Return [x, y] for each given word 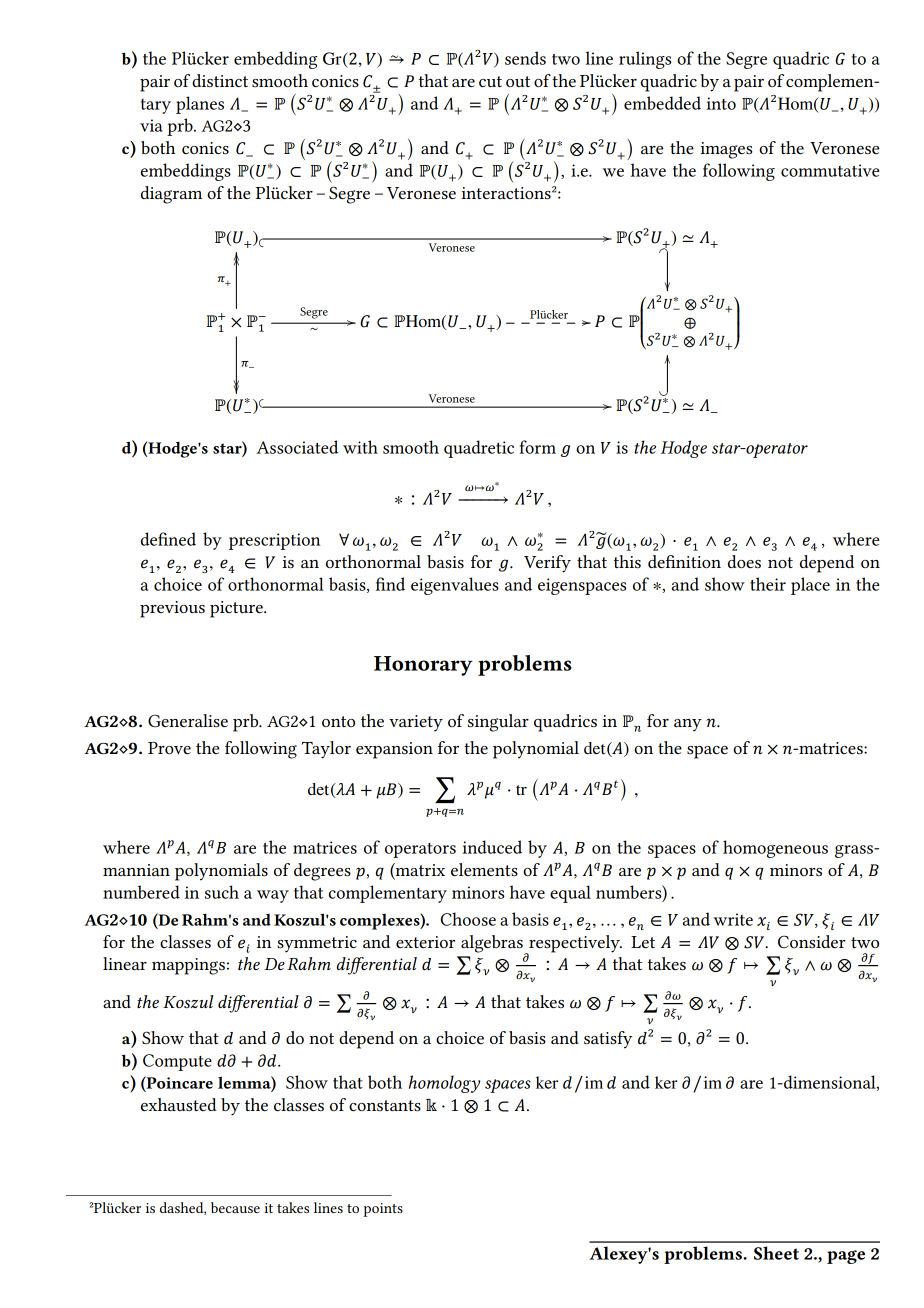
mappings [188, 966]
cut [490, 81]
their [768, 584]
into [721, 103]
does [744, 561]
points [383, 1210]
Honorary [423, 666]
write [733, 919]
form [538, 447]
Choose [468, 919]
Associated [297, 447]
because [235, 1207]
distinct [220, 80]
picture [237, 609]
